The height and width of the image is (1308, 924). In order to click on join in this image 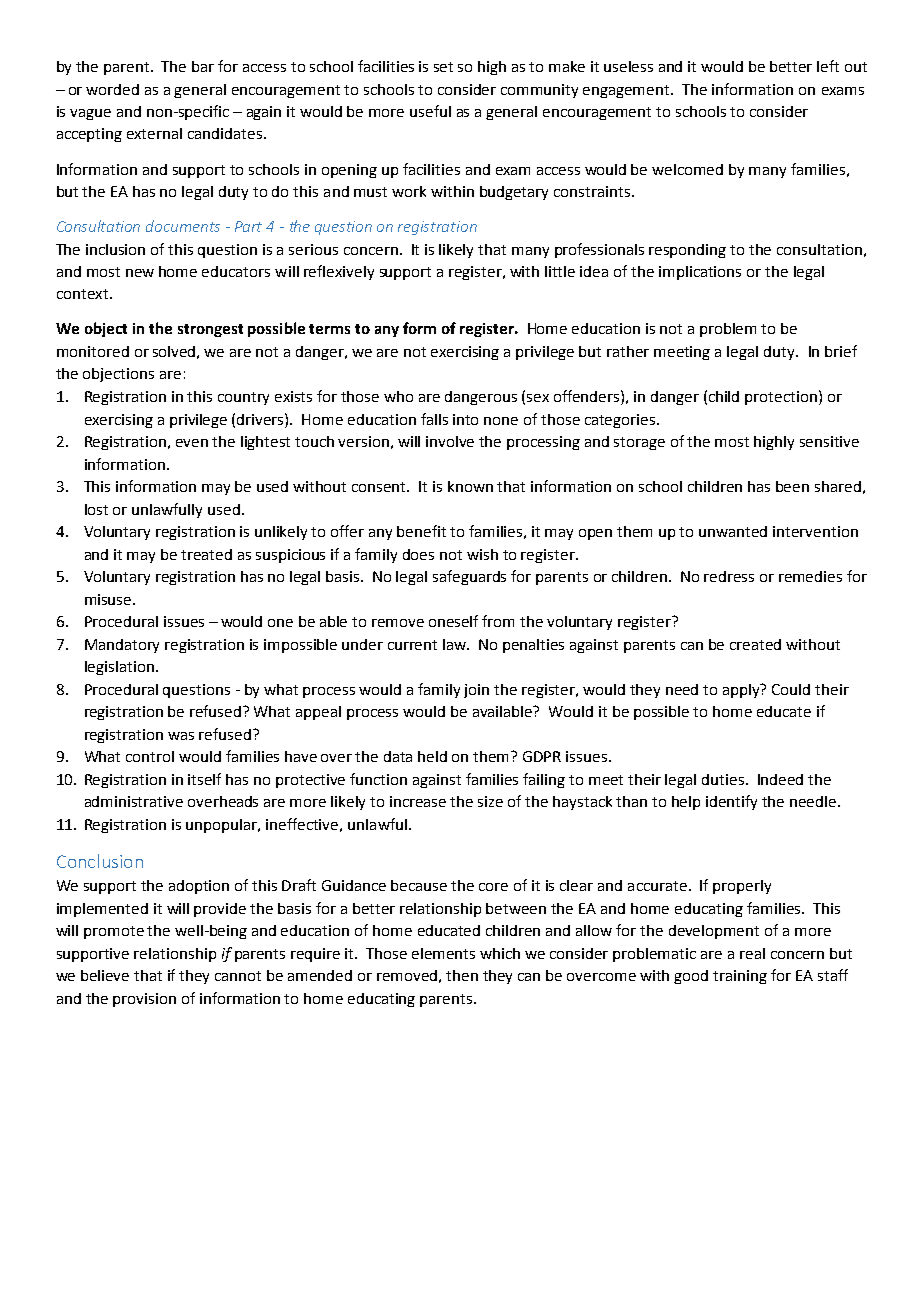, I will do `click(476, 691)`.
